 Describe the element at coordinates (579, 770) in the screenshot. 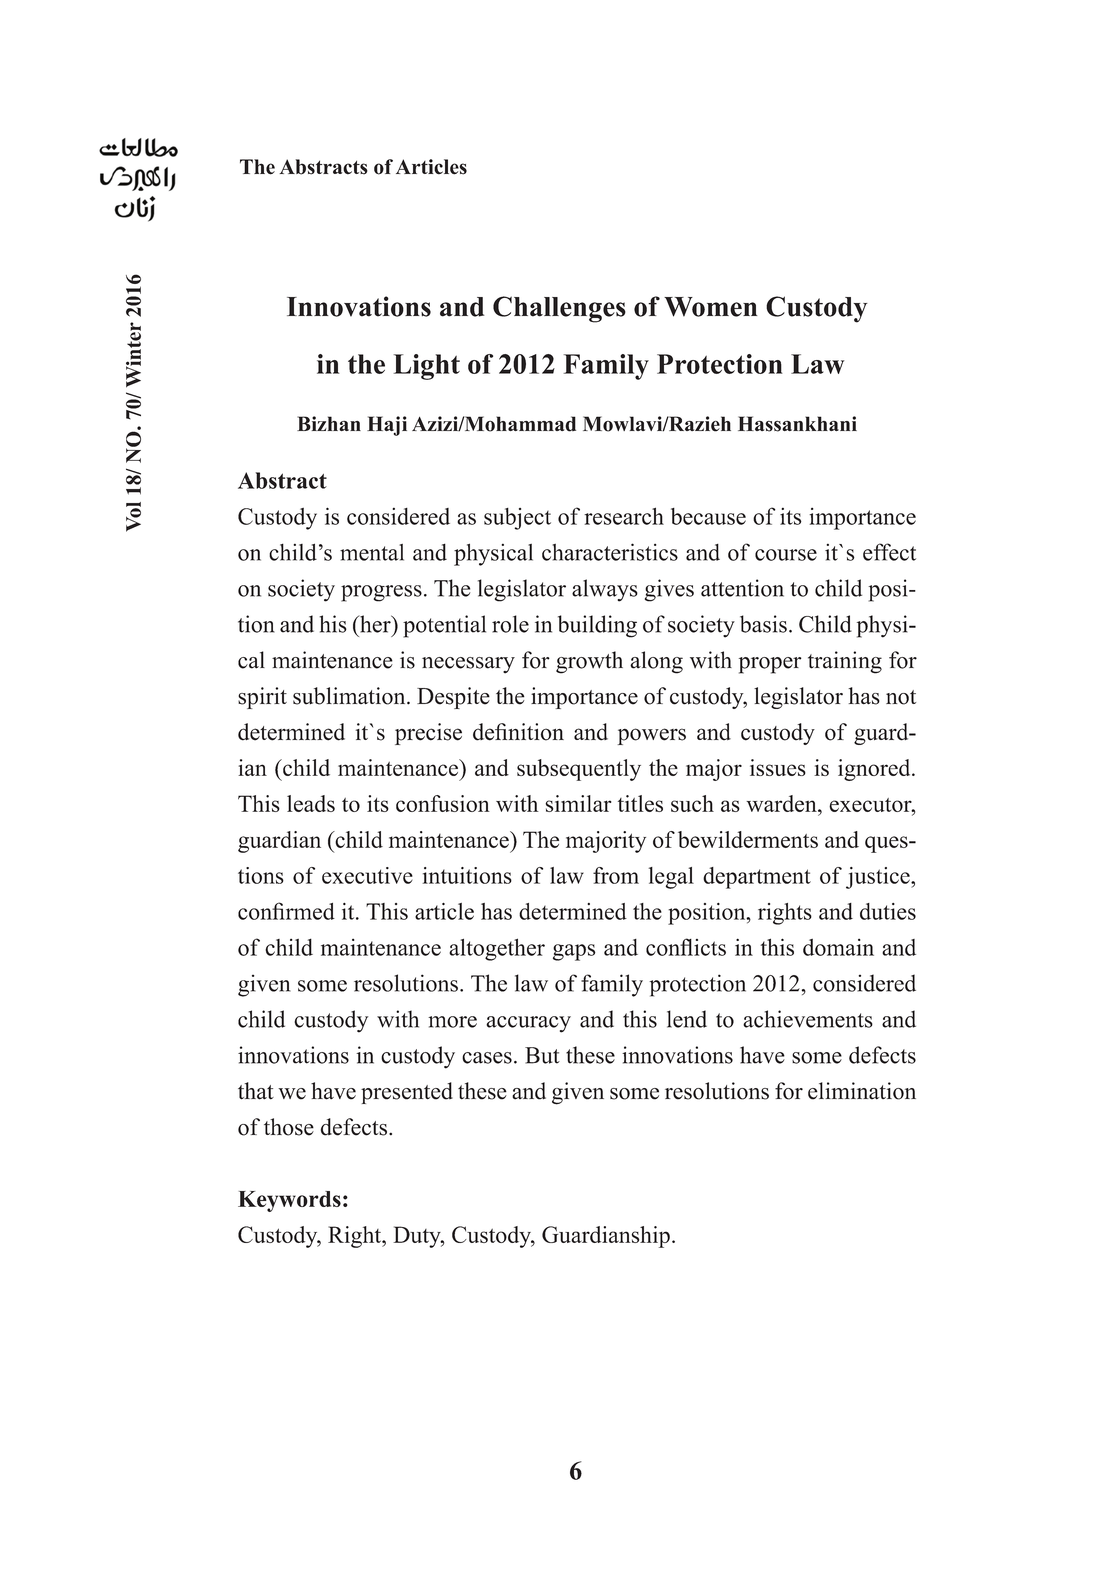

I see `subsequently` at that location.
